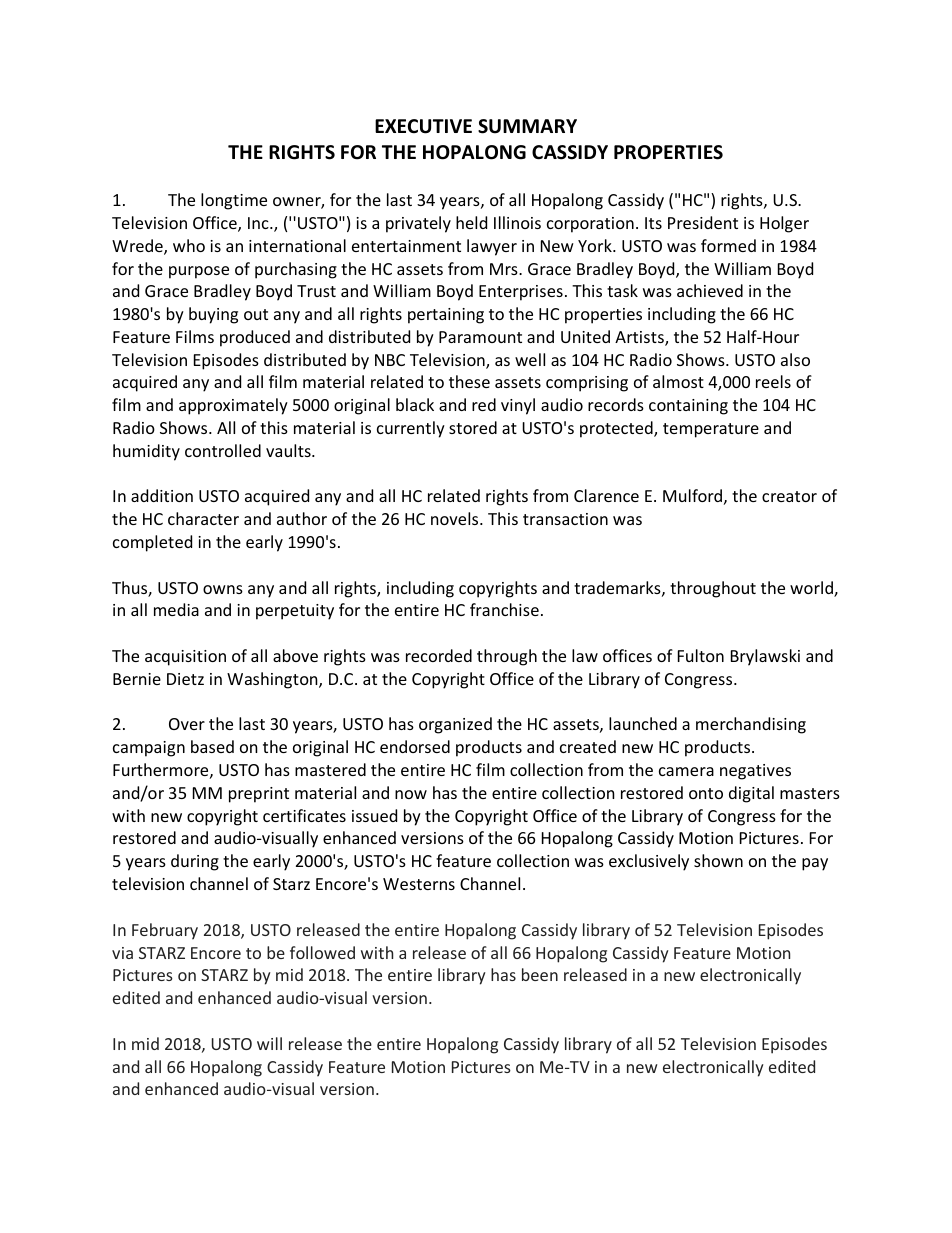 This document has width=952, height=1233. What do you see at coordinates (456, 518) in the document?
I see `novels` at bounding box center [456, 518].
